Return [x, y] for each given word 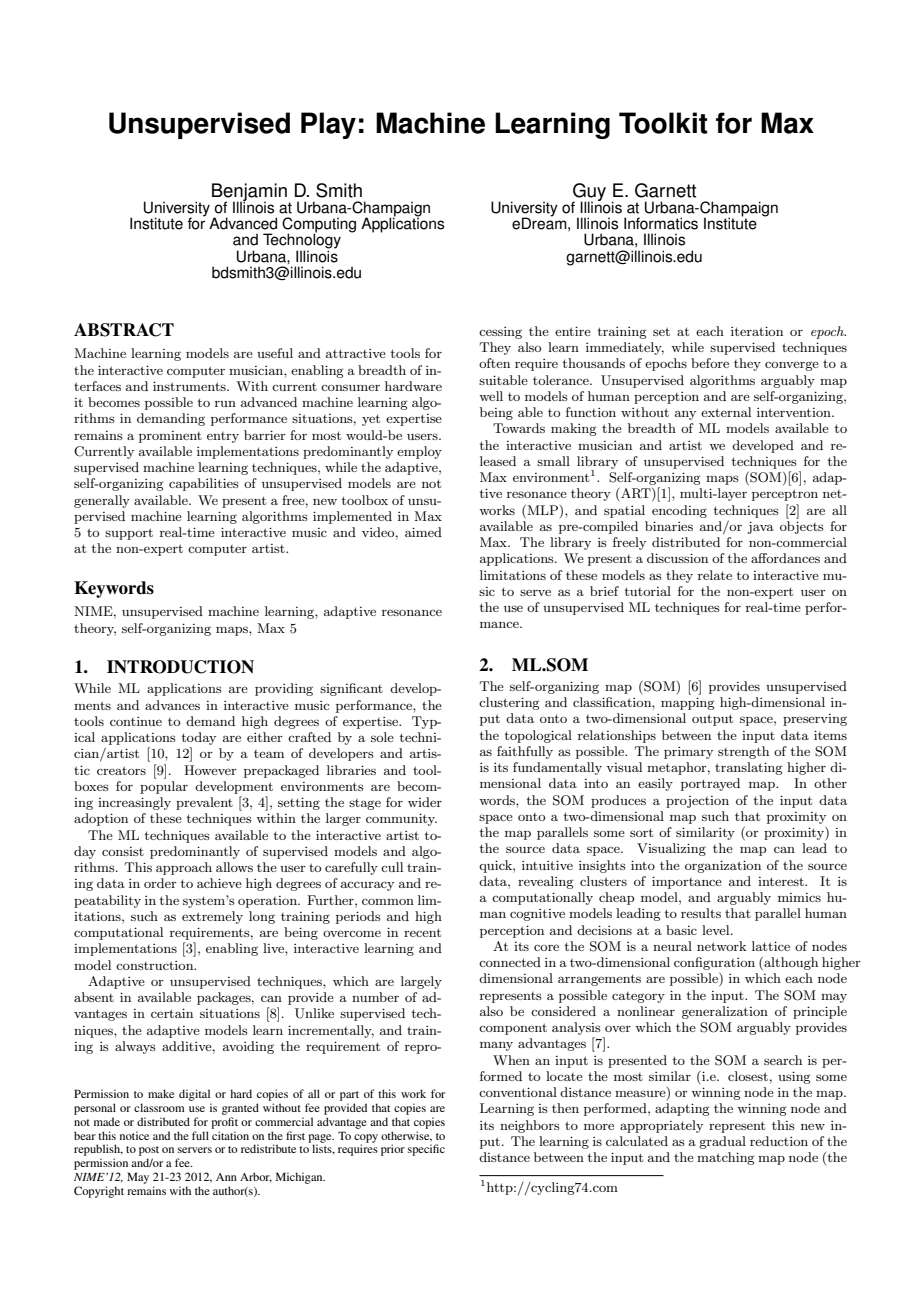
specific [426, 1150]
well [491, 396]
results [701, 913]
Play [328, 125]
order [160, 883]
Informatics [661, 223]
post [149, 1152]
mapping [688, 703]
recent [422, 932]
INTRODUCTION [180, 667]
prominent [170, 437]
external [726, 412]
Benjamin [249, 193]
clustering [509, 703]
